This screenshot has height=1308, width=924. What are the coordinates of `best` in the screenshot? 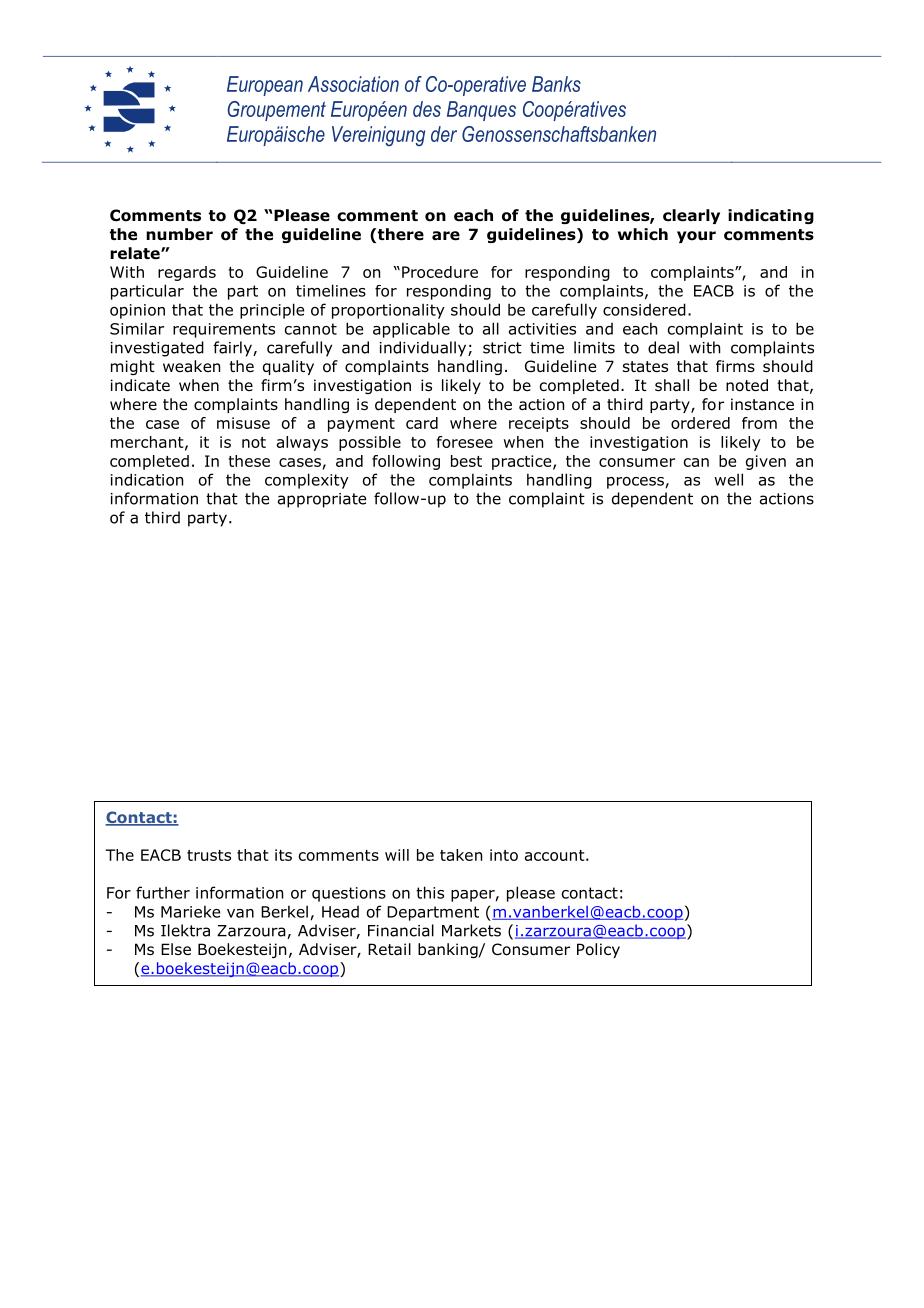 It's located at (466, 461).
